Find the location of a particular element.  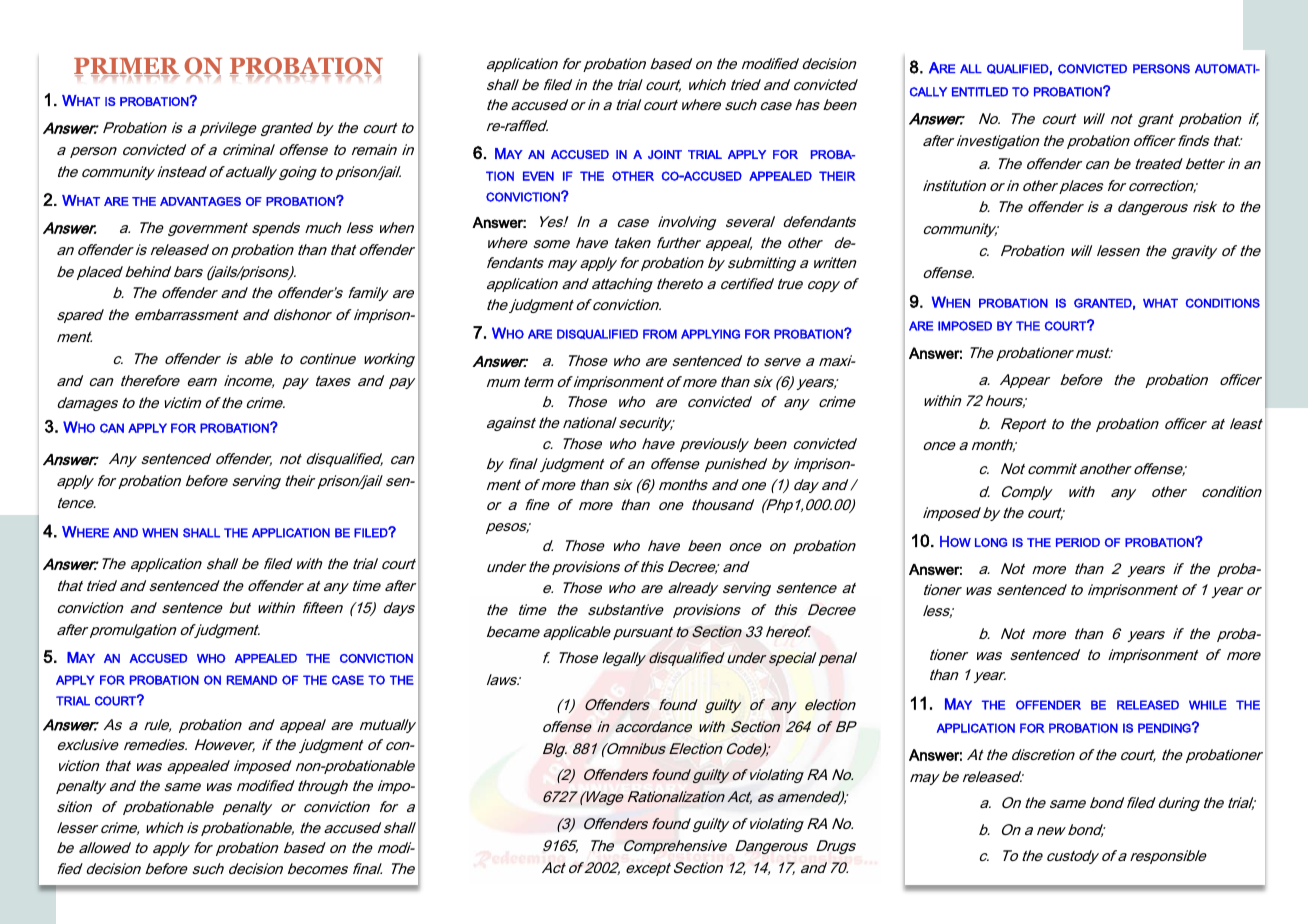

REMAND is located at coordinates (252, 680).
